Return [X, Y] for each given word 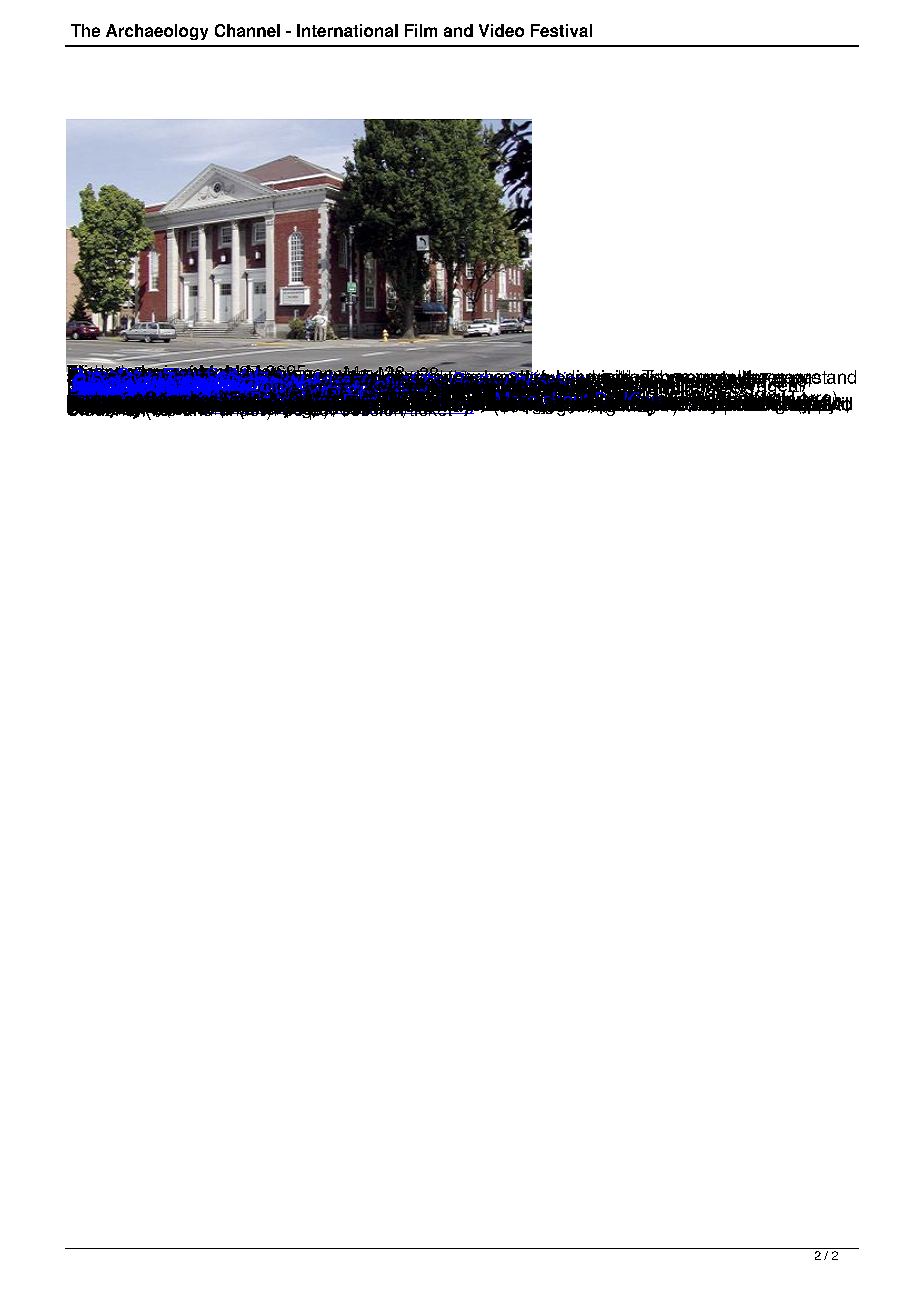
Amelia [659, 398]
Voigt [625, 395]
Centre [755, 397]
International [347, 30]
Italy [437, 390]
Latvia [416, 394]
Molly [468, 398]
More [516, 398]
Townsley [471, 391]
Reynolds [534, 397]
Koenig [513, 387]
